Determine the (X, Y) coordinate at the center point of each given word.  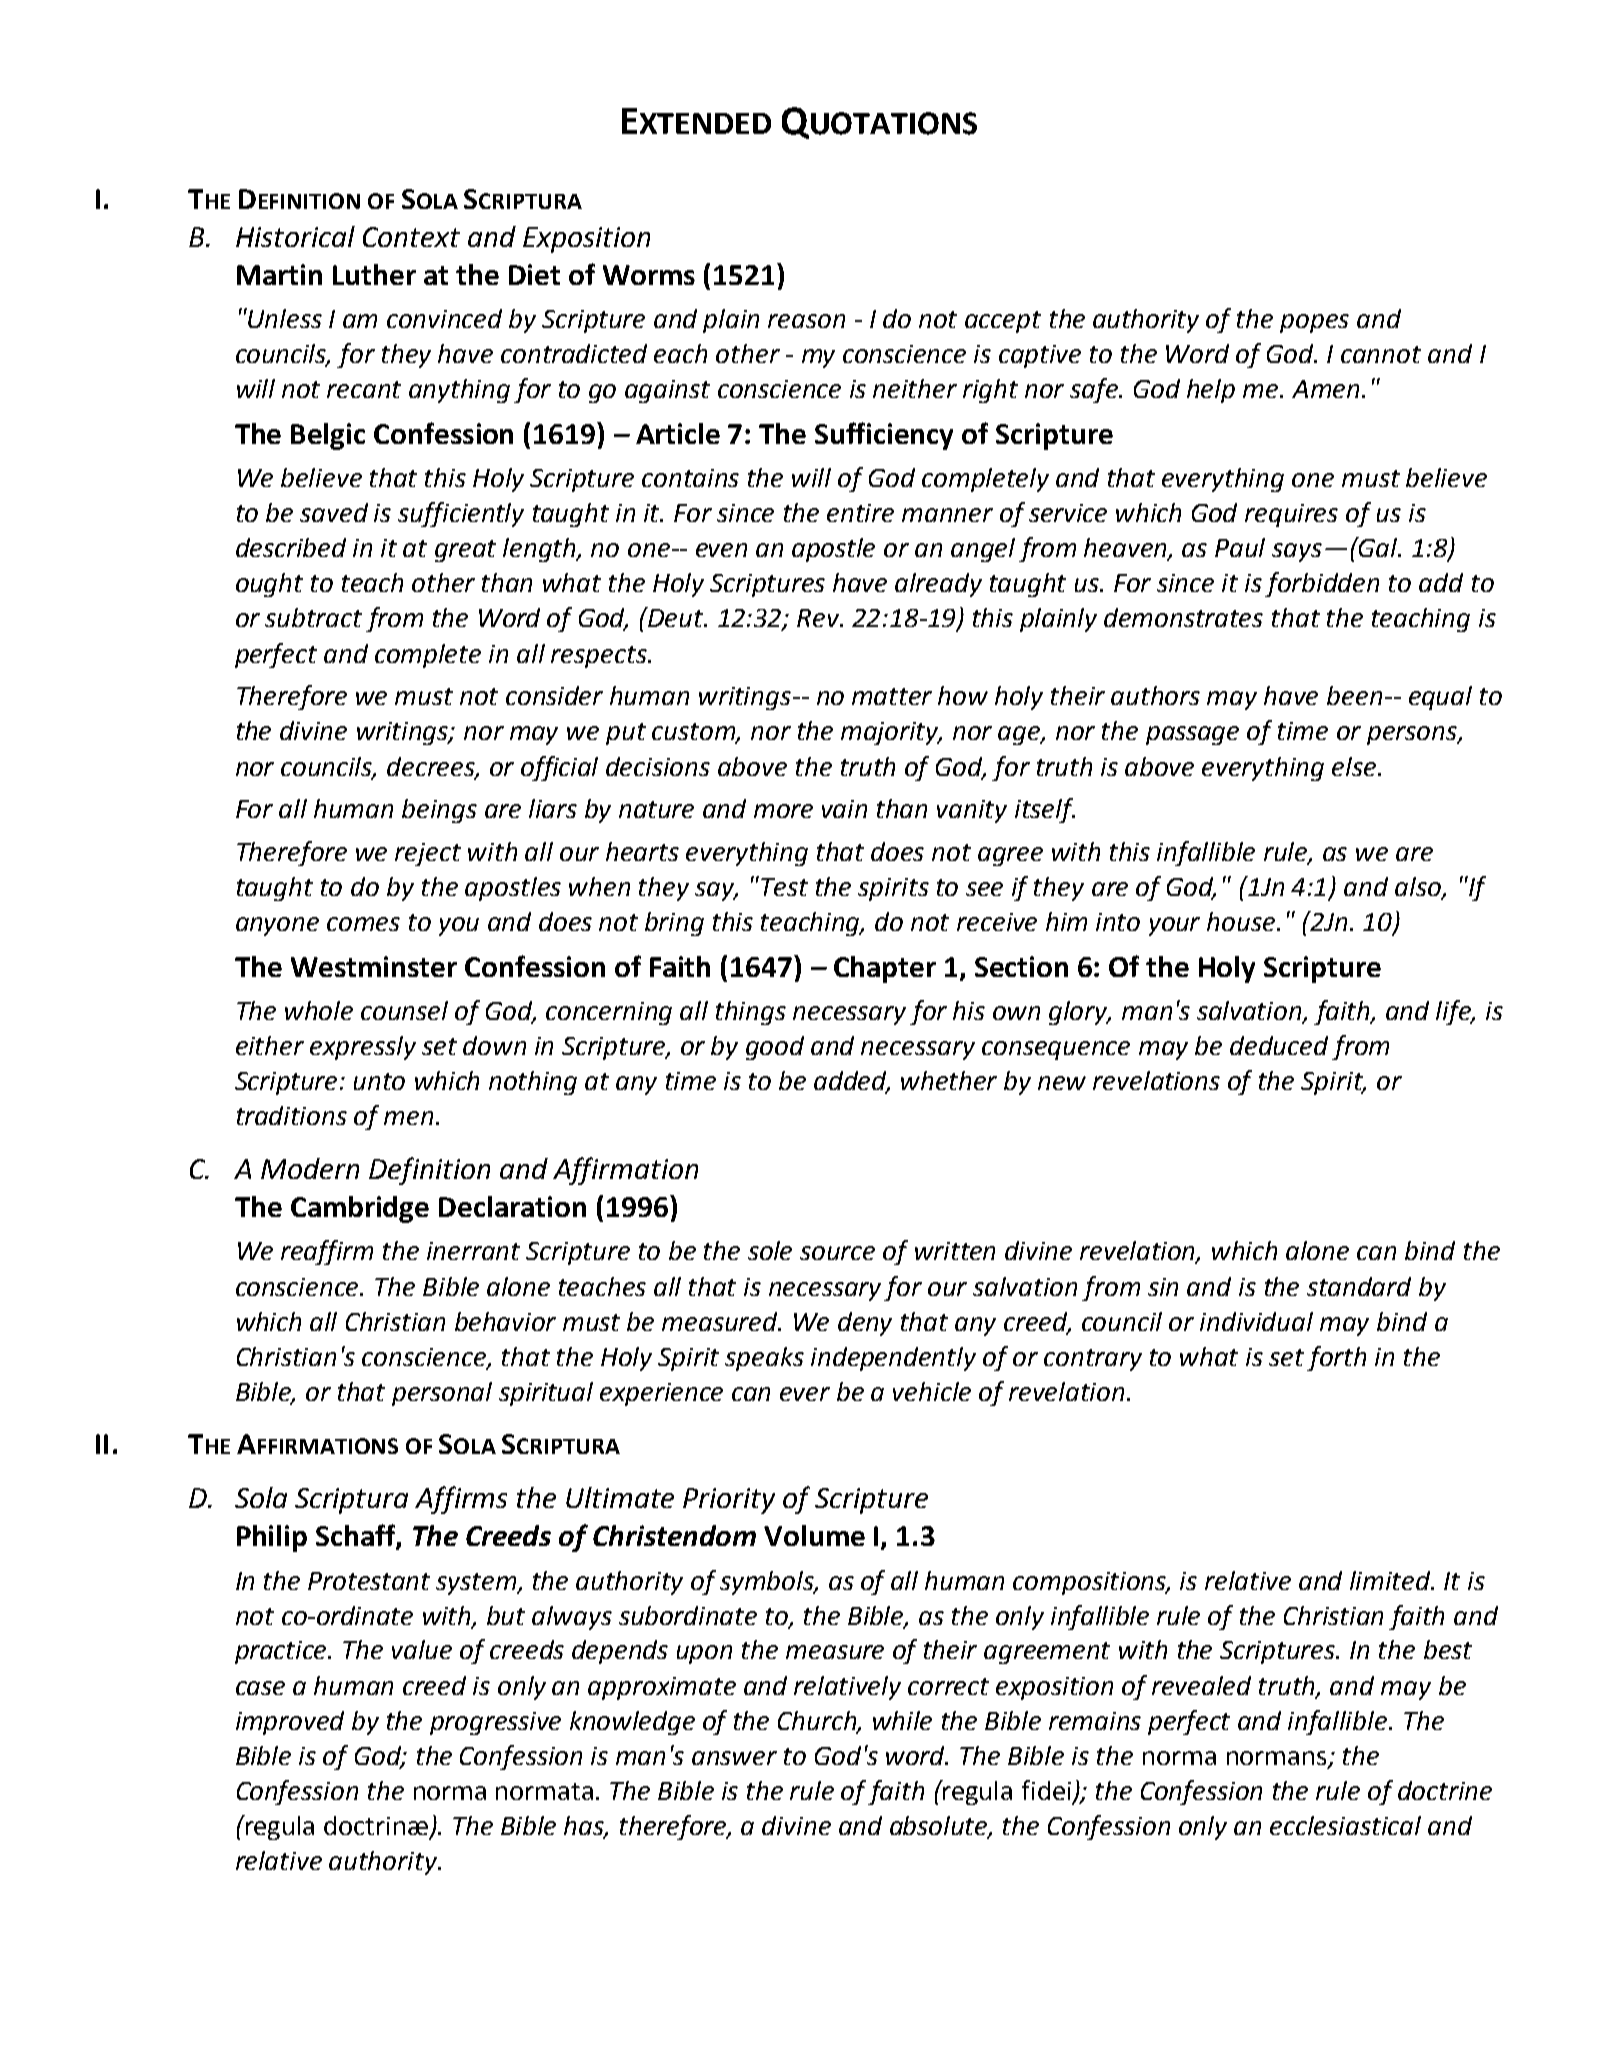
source (837, 1253)
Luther (374, 274)
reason (806, 321)
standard (1359, 1286)
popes (1314, 323)
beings (439, 811)
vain (844, 809)
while (902, 1720)
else (1355, 766)
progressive (495, 1723)
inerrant (473, 1251)
